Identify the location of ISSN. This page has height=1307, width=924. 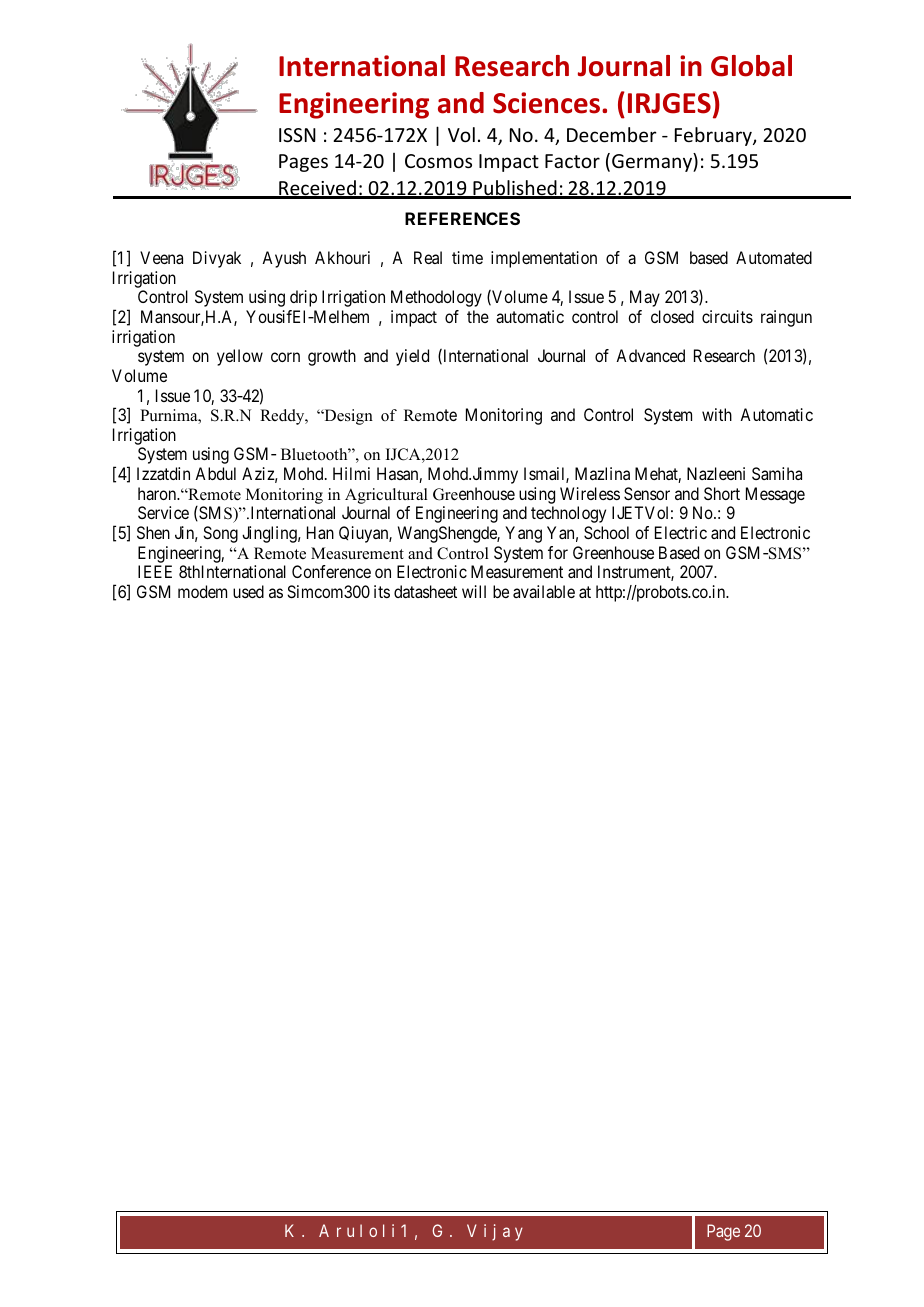
(297, 135).
